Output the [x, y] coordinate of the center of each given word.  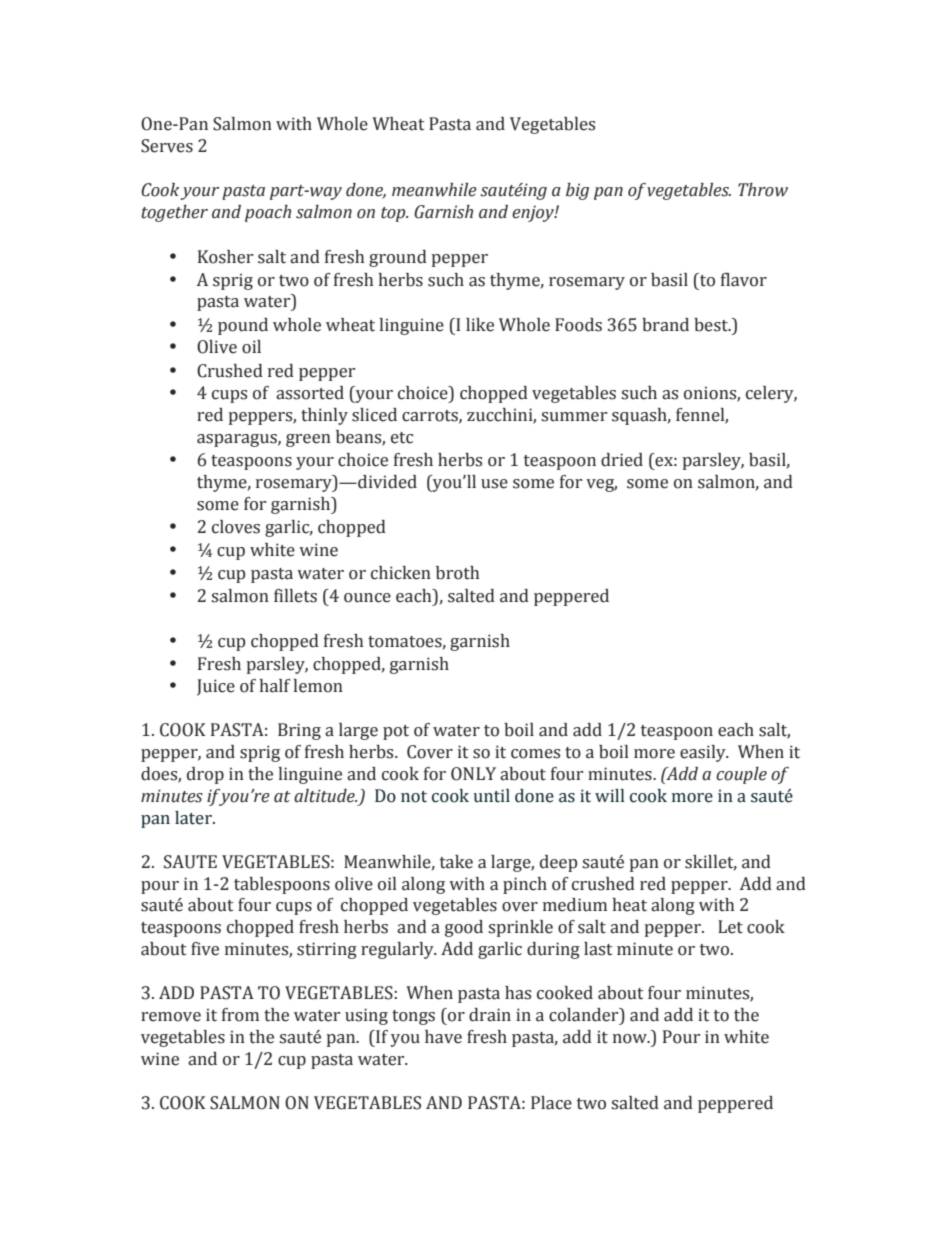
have [443, 1037]
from [240, 1015]
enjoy [534, 213]
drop [205, 775]
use [494, 484]
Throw [763, 190]
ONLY [473, 774]
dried [622, 460]
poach [268, 213]
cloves [236, 527]
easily [704, 753]
